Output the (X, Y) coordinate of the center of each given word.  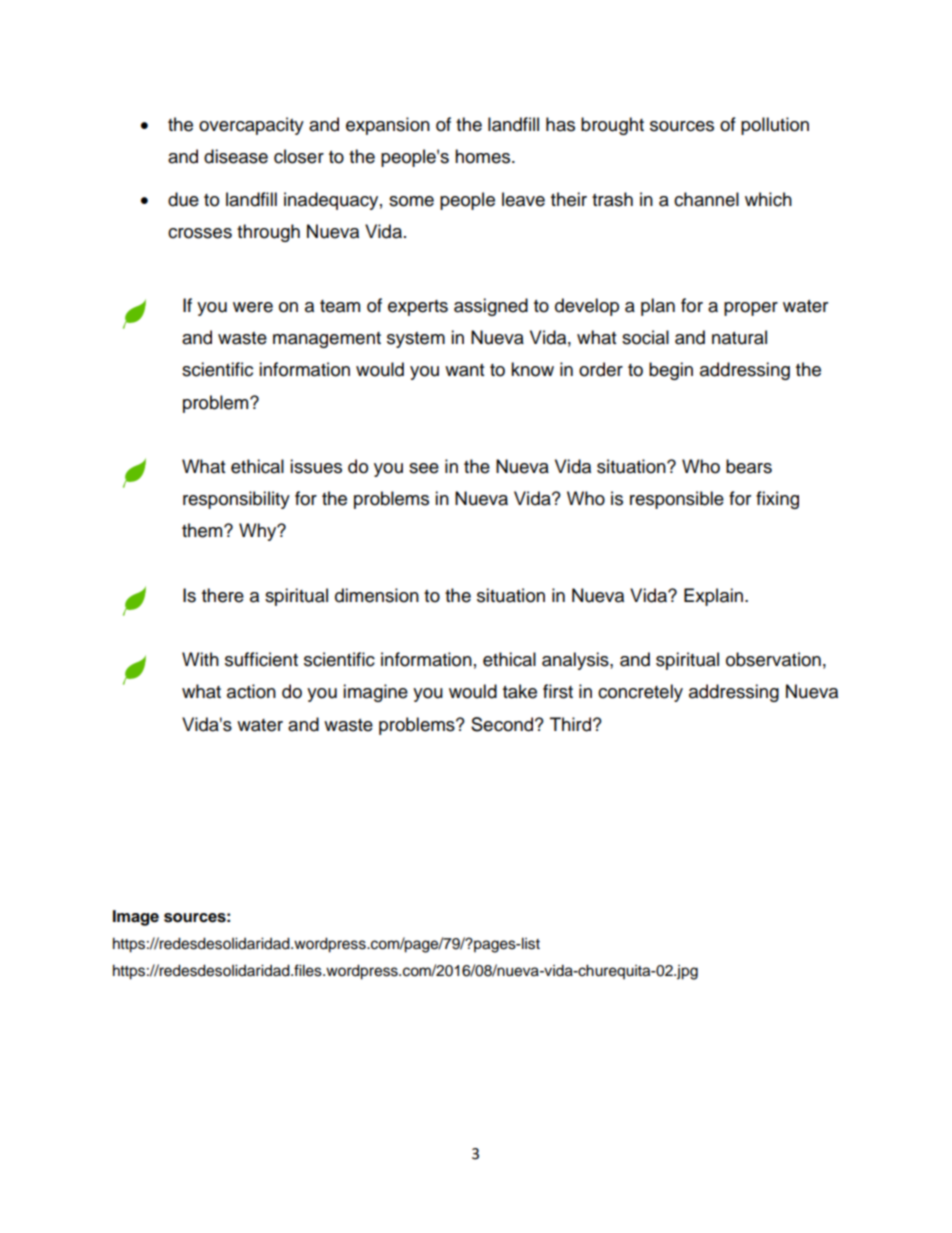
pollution (775, 126)
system (416, 340)
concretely (640, 693)
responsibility (236, 500)
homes (484, 156)
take (520, 691)
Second (502, 724)
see (424, 468)
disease (236, 156)
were (253, 307)
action (251, 691)
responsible (677, 500)
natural (739, 337)
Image (136, 918)
